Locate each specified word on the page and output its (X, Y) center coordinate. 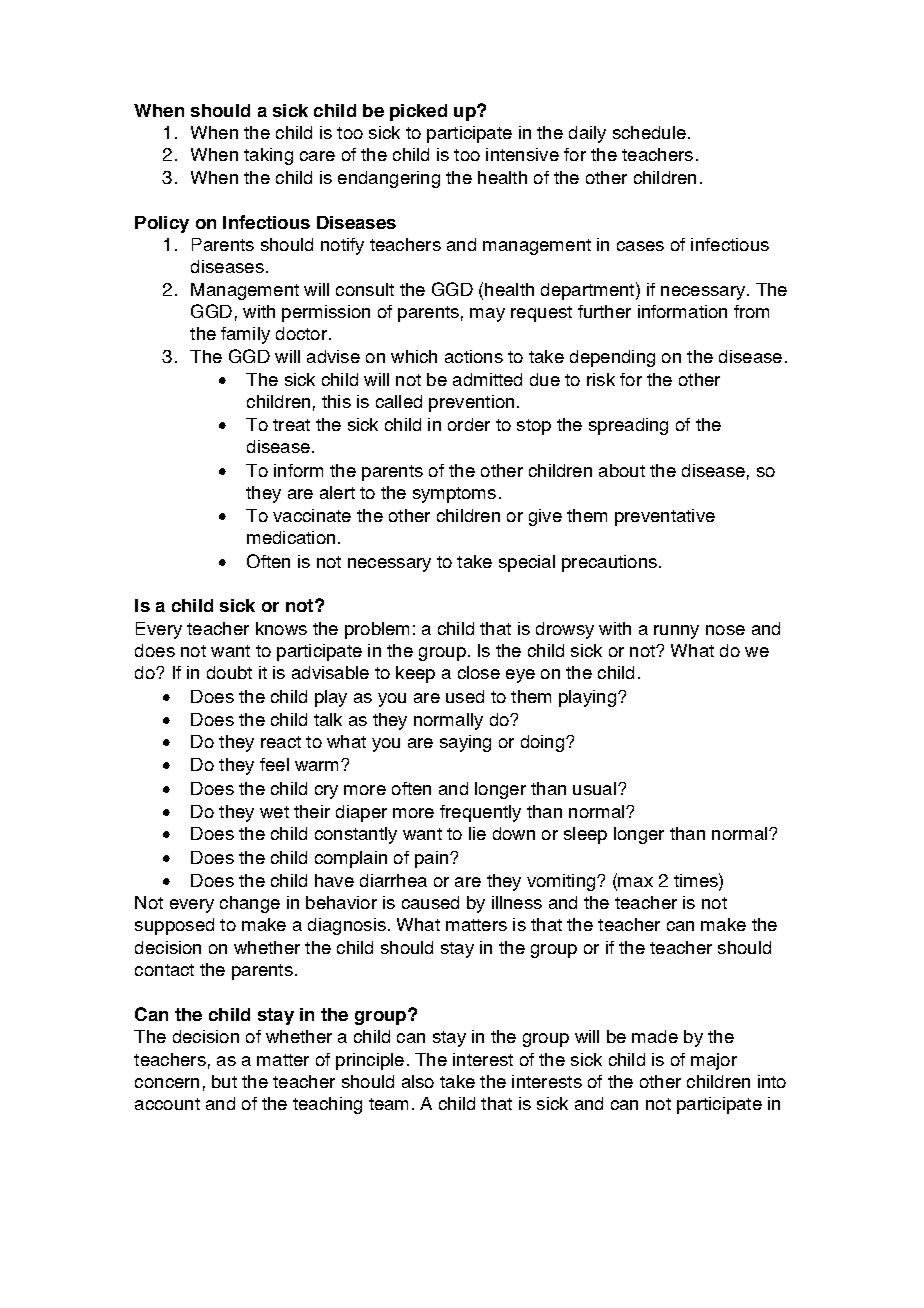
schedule (649, 132)
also (418, 1081)
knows (281, 628)
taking (268, 156)
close (479, 672)
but (224, 1081)
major (714, 1061)
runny (676, 632)
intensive (522, 154)
